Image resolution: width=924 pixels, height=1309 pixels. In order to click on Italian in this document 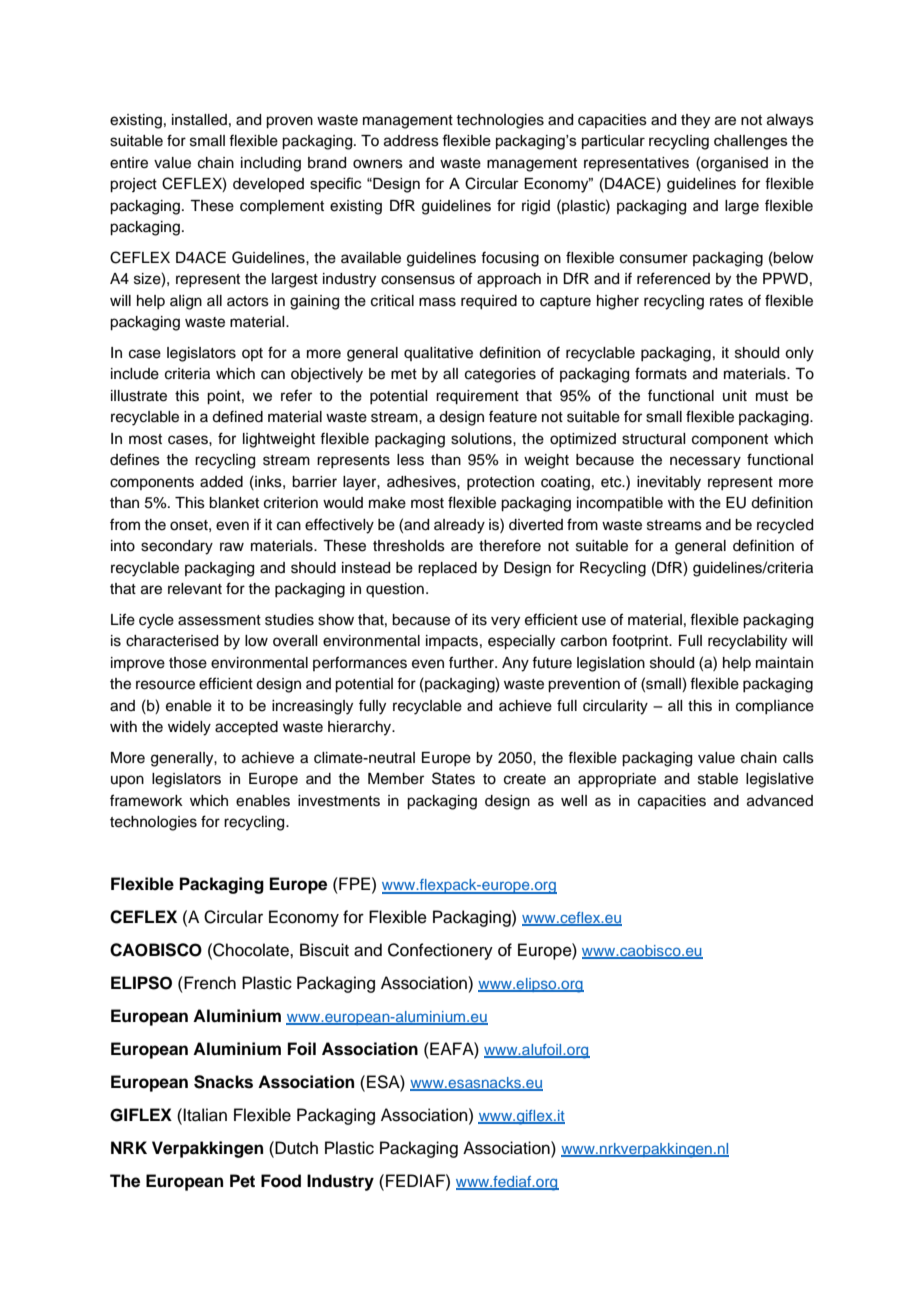, I will do `click(205, 1115)`.
